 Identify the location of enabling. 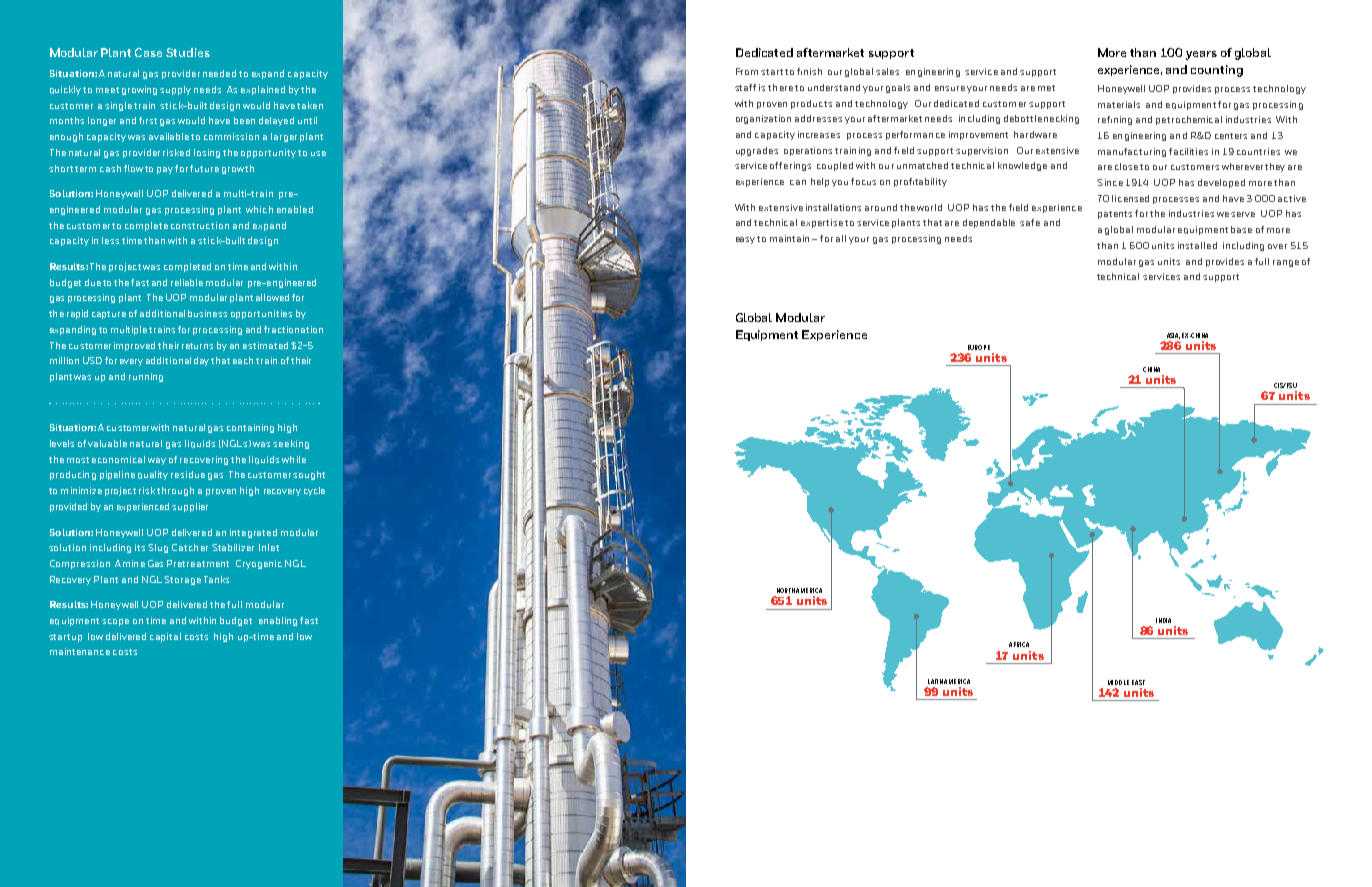
(278, 621).
